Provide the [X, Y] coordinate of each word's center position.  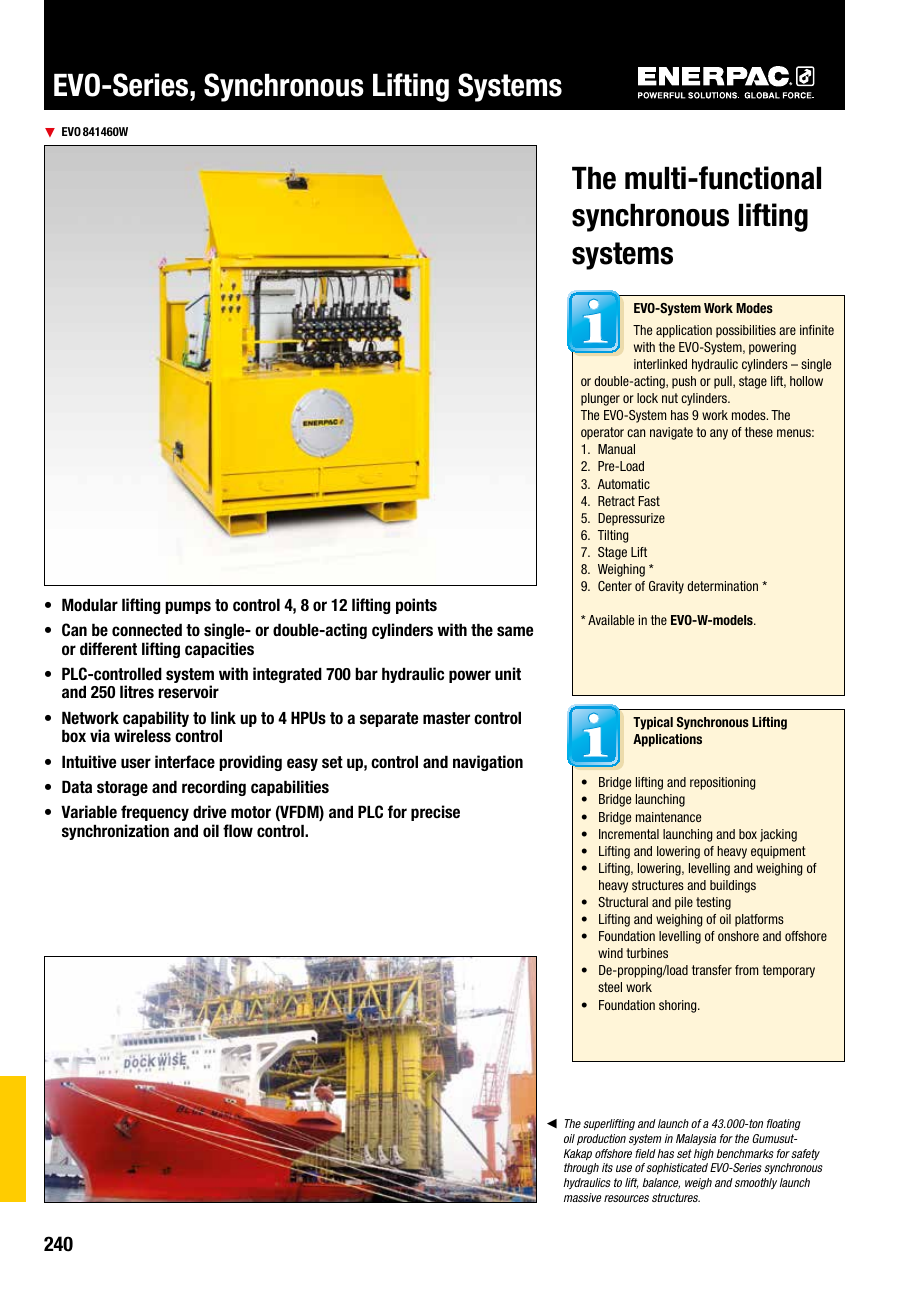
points [416, 606]
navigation [488, 763]
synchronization [115, 832]
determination [722, 586]
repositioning [722, 783]
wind [610, 953]
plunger [600, 399]
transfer [712, 970]
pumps [188, 607]
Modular [90, 604]
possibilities [746, 331]
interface [185, 761]
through [581, 1169]
